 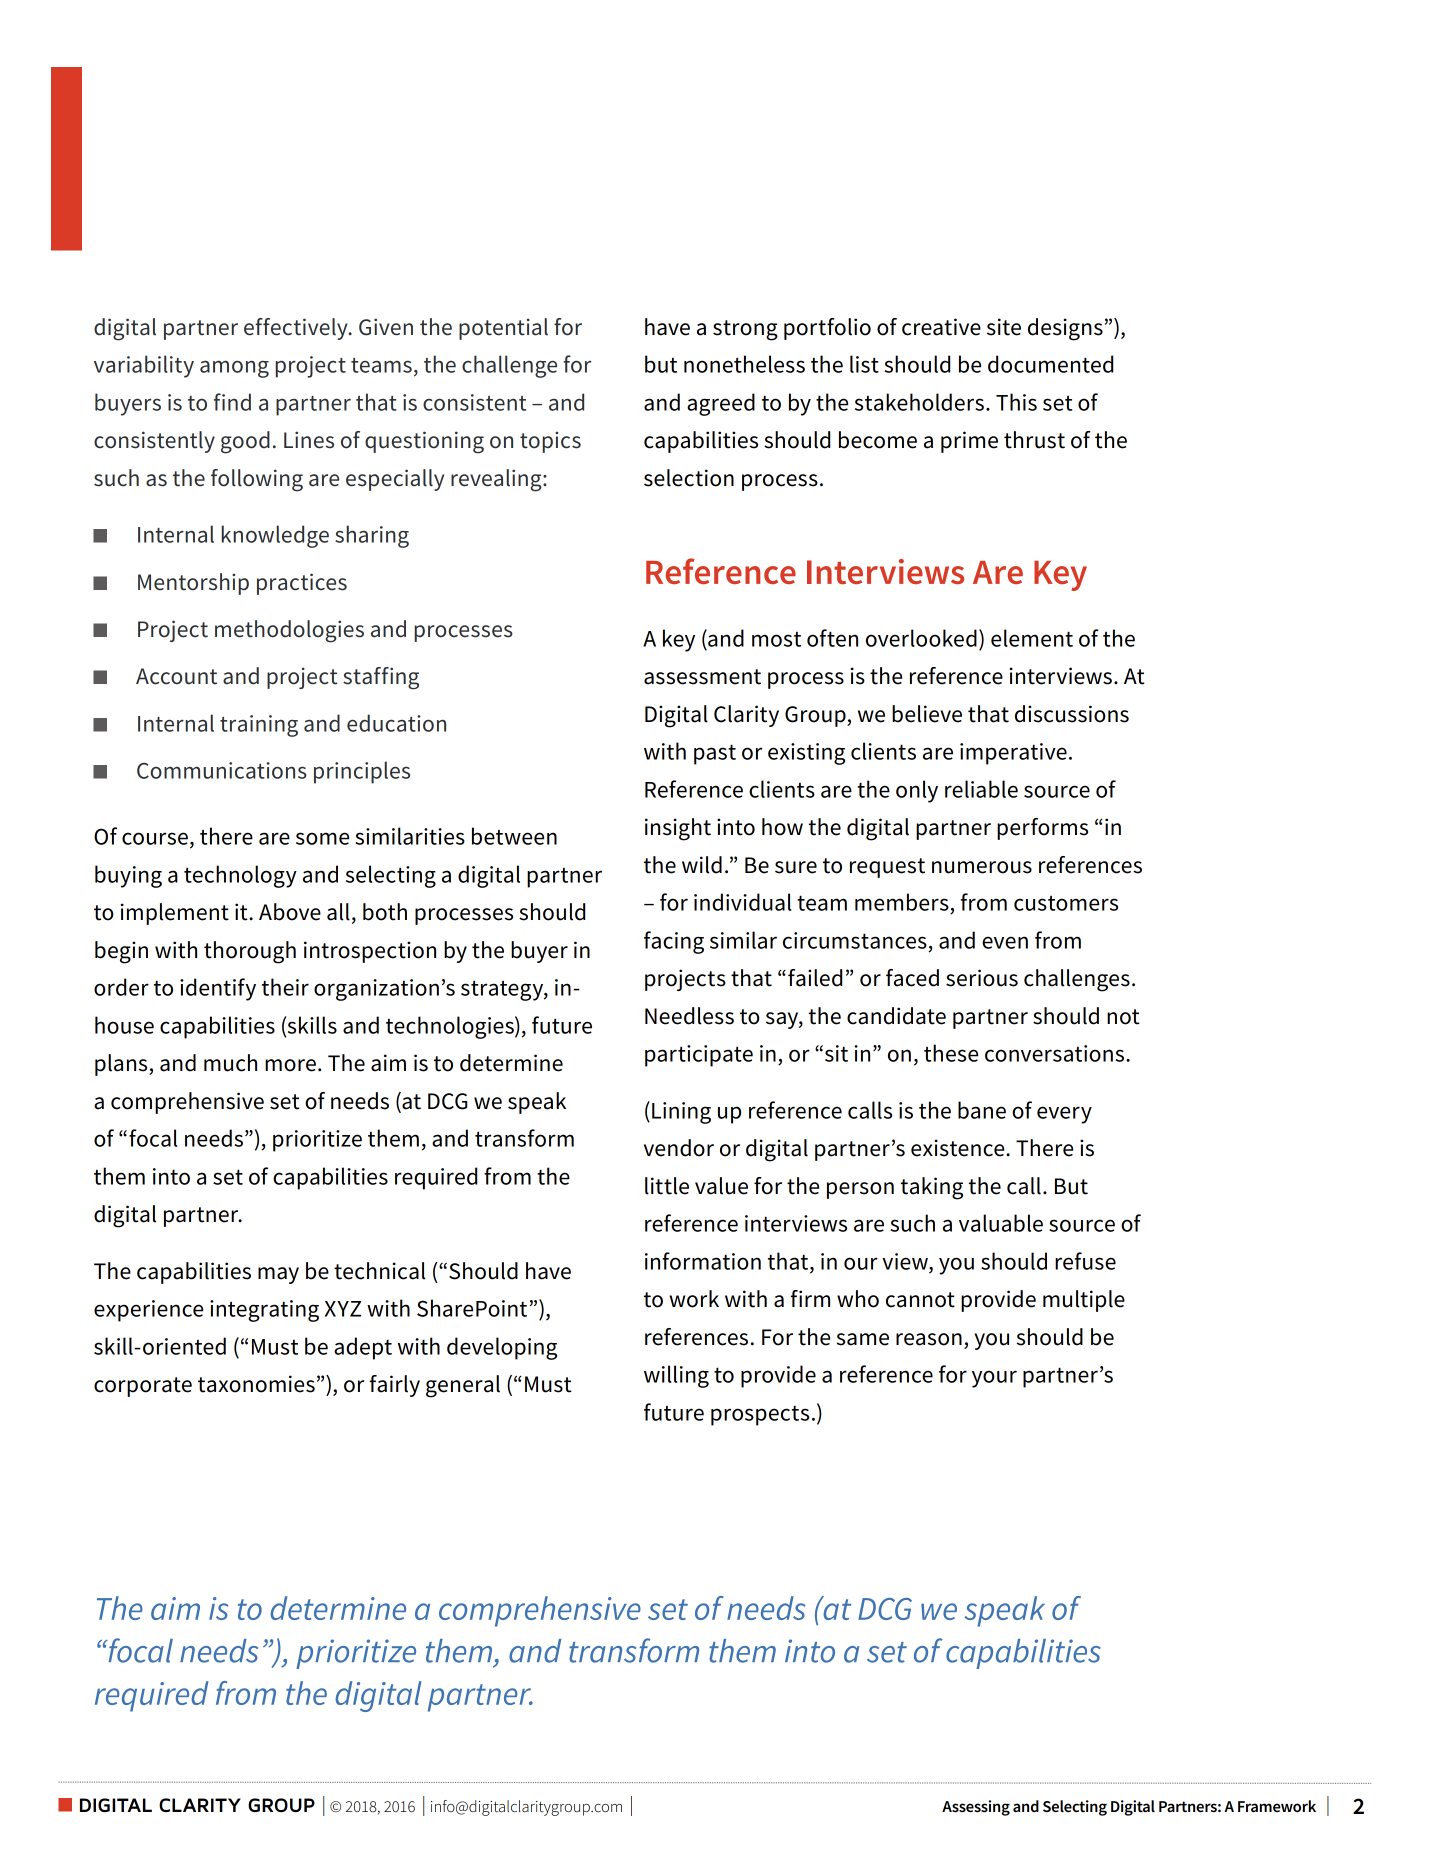 I want to click on these, so click(x=951, y=1053).
